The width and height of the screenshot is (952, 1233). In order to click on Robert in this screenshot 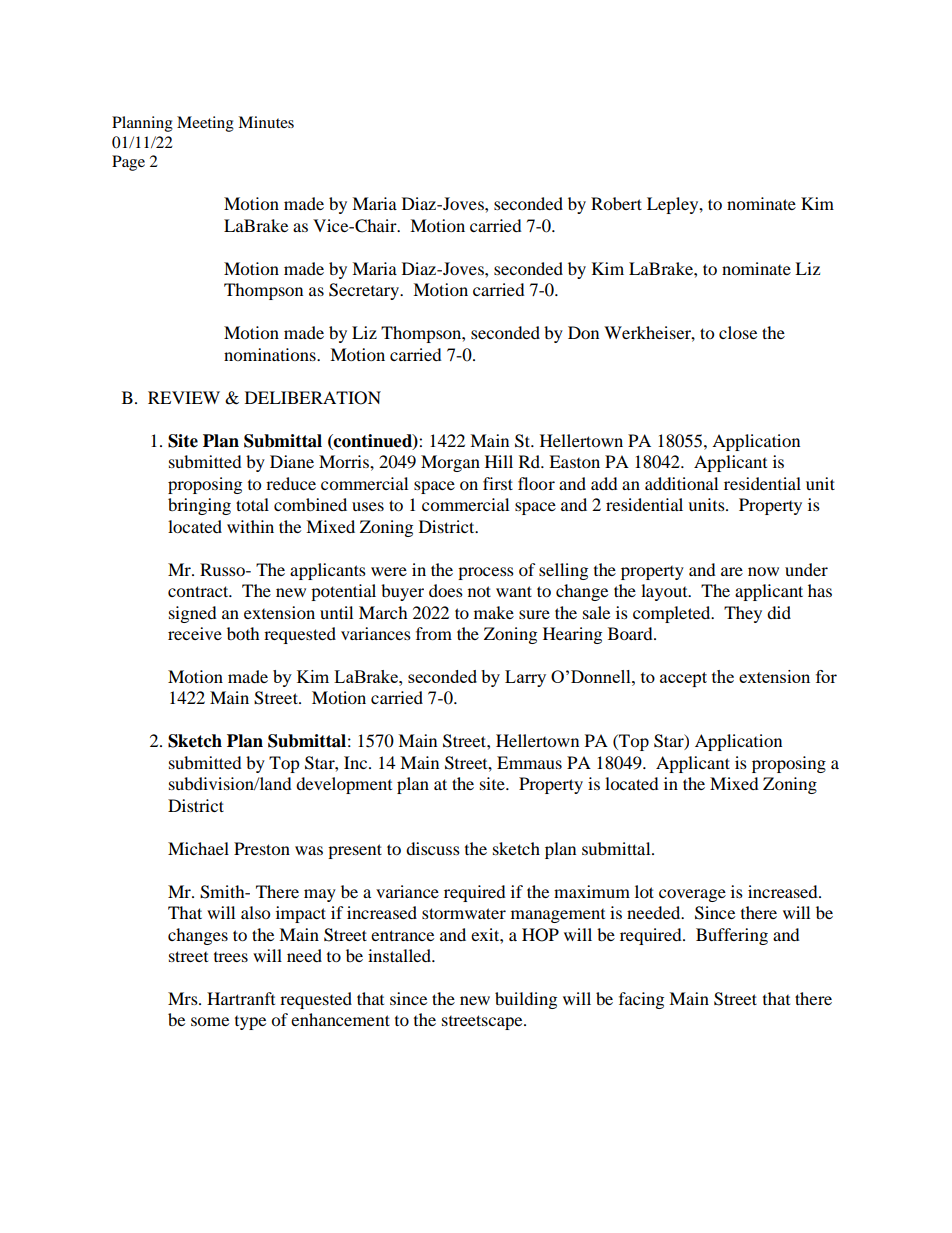, I will do `click(616, 203)`.
